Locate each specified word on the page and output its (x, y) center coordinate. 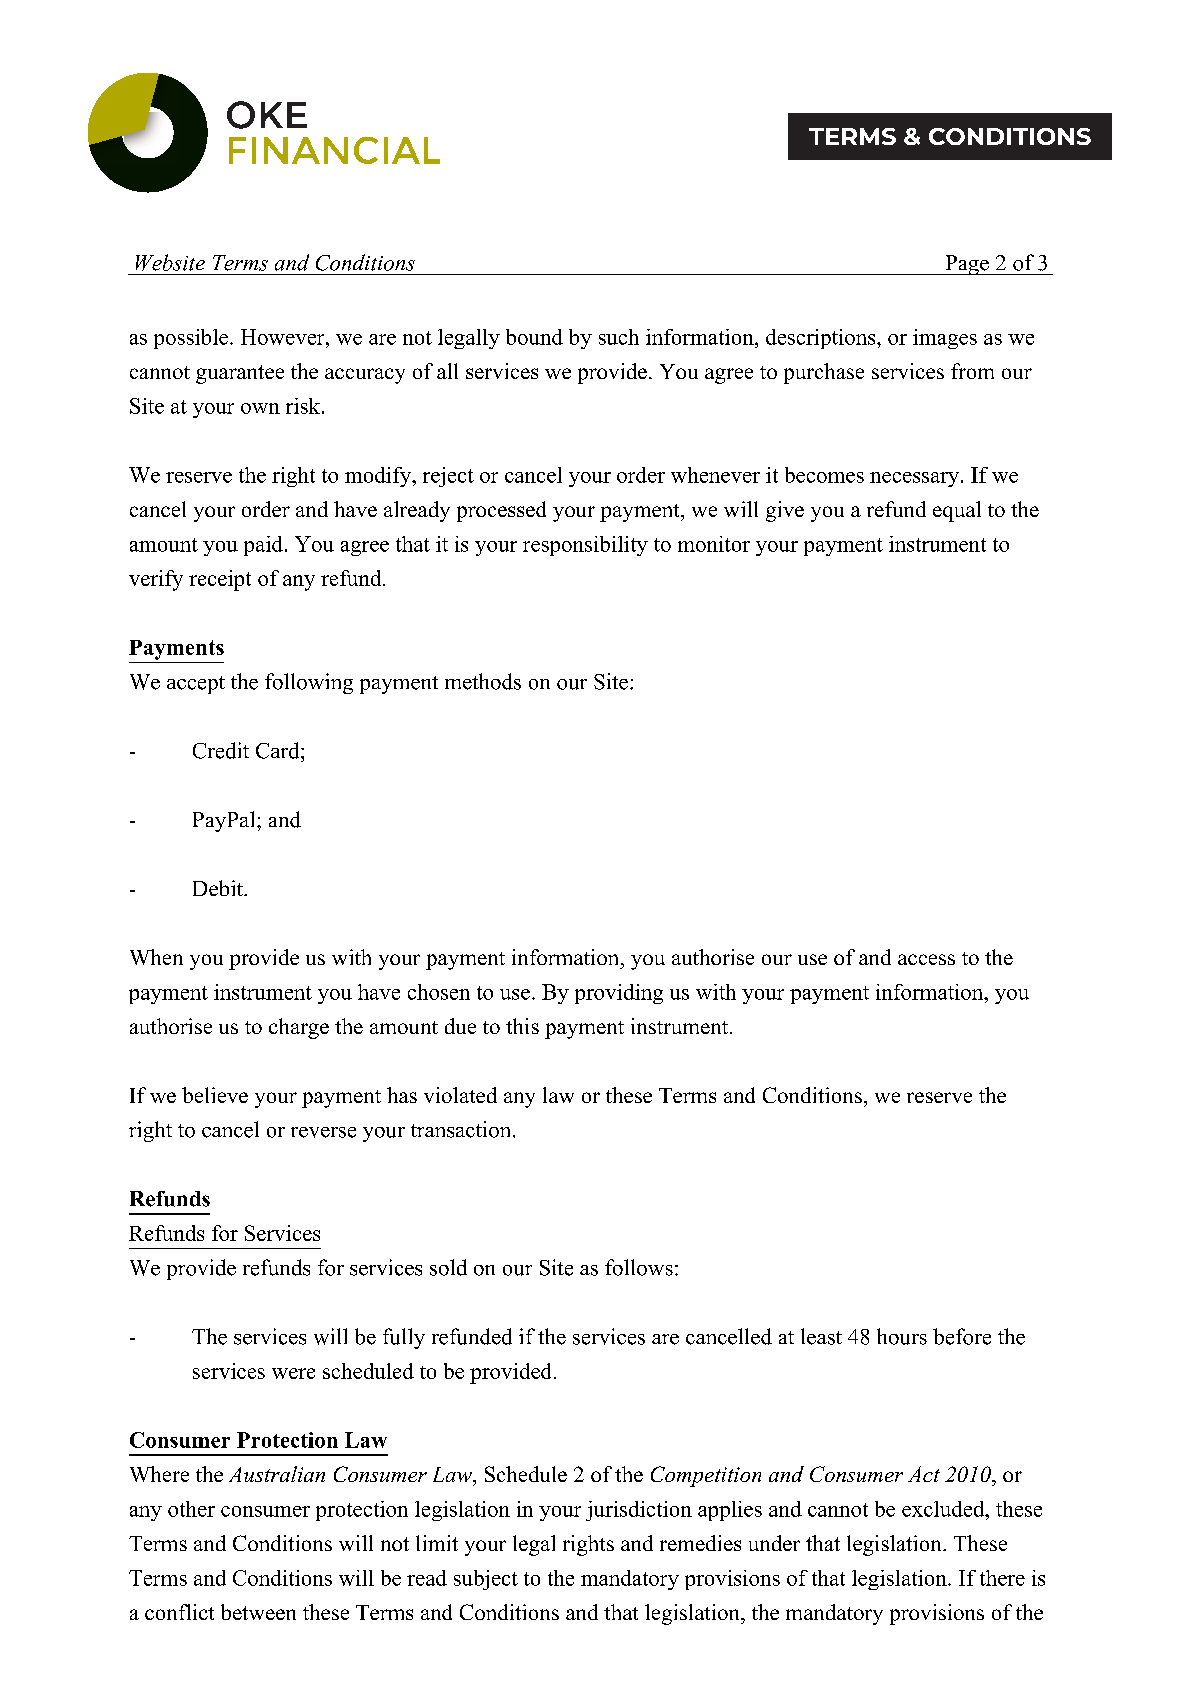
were (293, 1373)
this (522, 1026)
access (926, 959)
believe (215, 1095)
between (258, 1612)
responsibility (585, 546)
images (945, 339)
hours (902, 1336)
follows (639, 1267)
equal (957, 511)
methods (483, 681)
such (619, 337)
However (284, 337)
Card (279, 750)
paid (265, 546)
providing (619, 994)
